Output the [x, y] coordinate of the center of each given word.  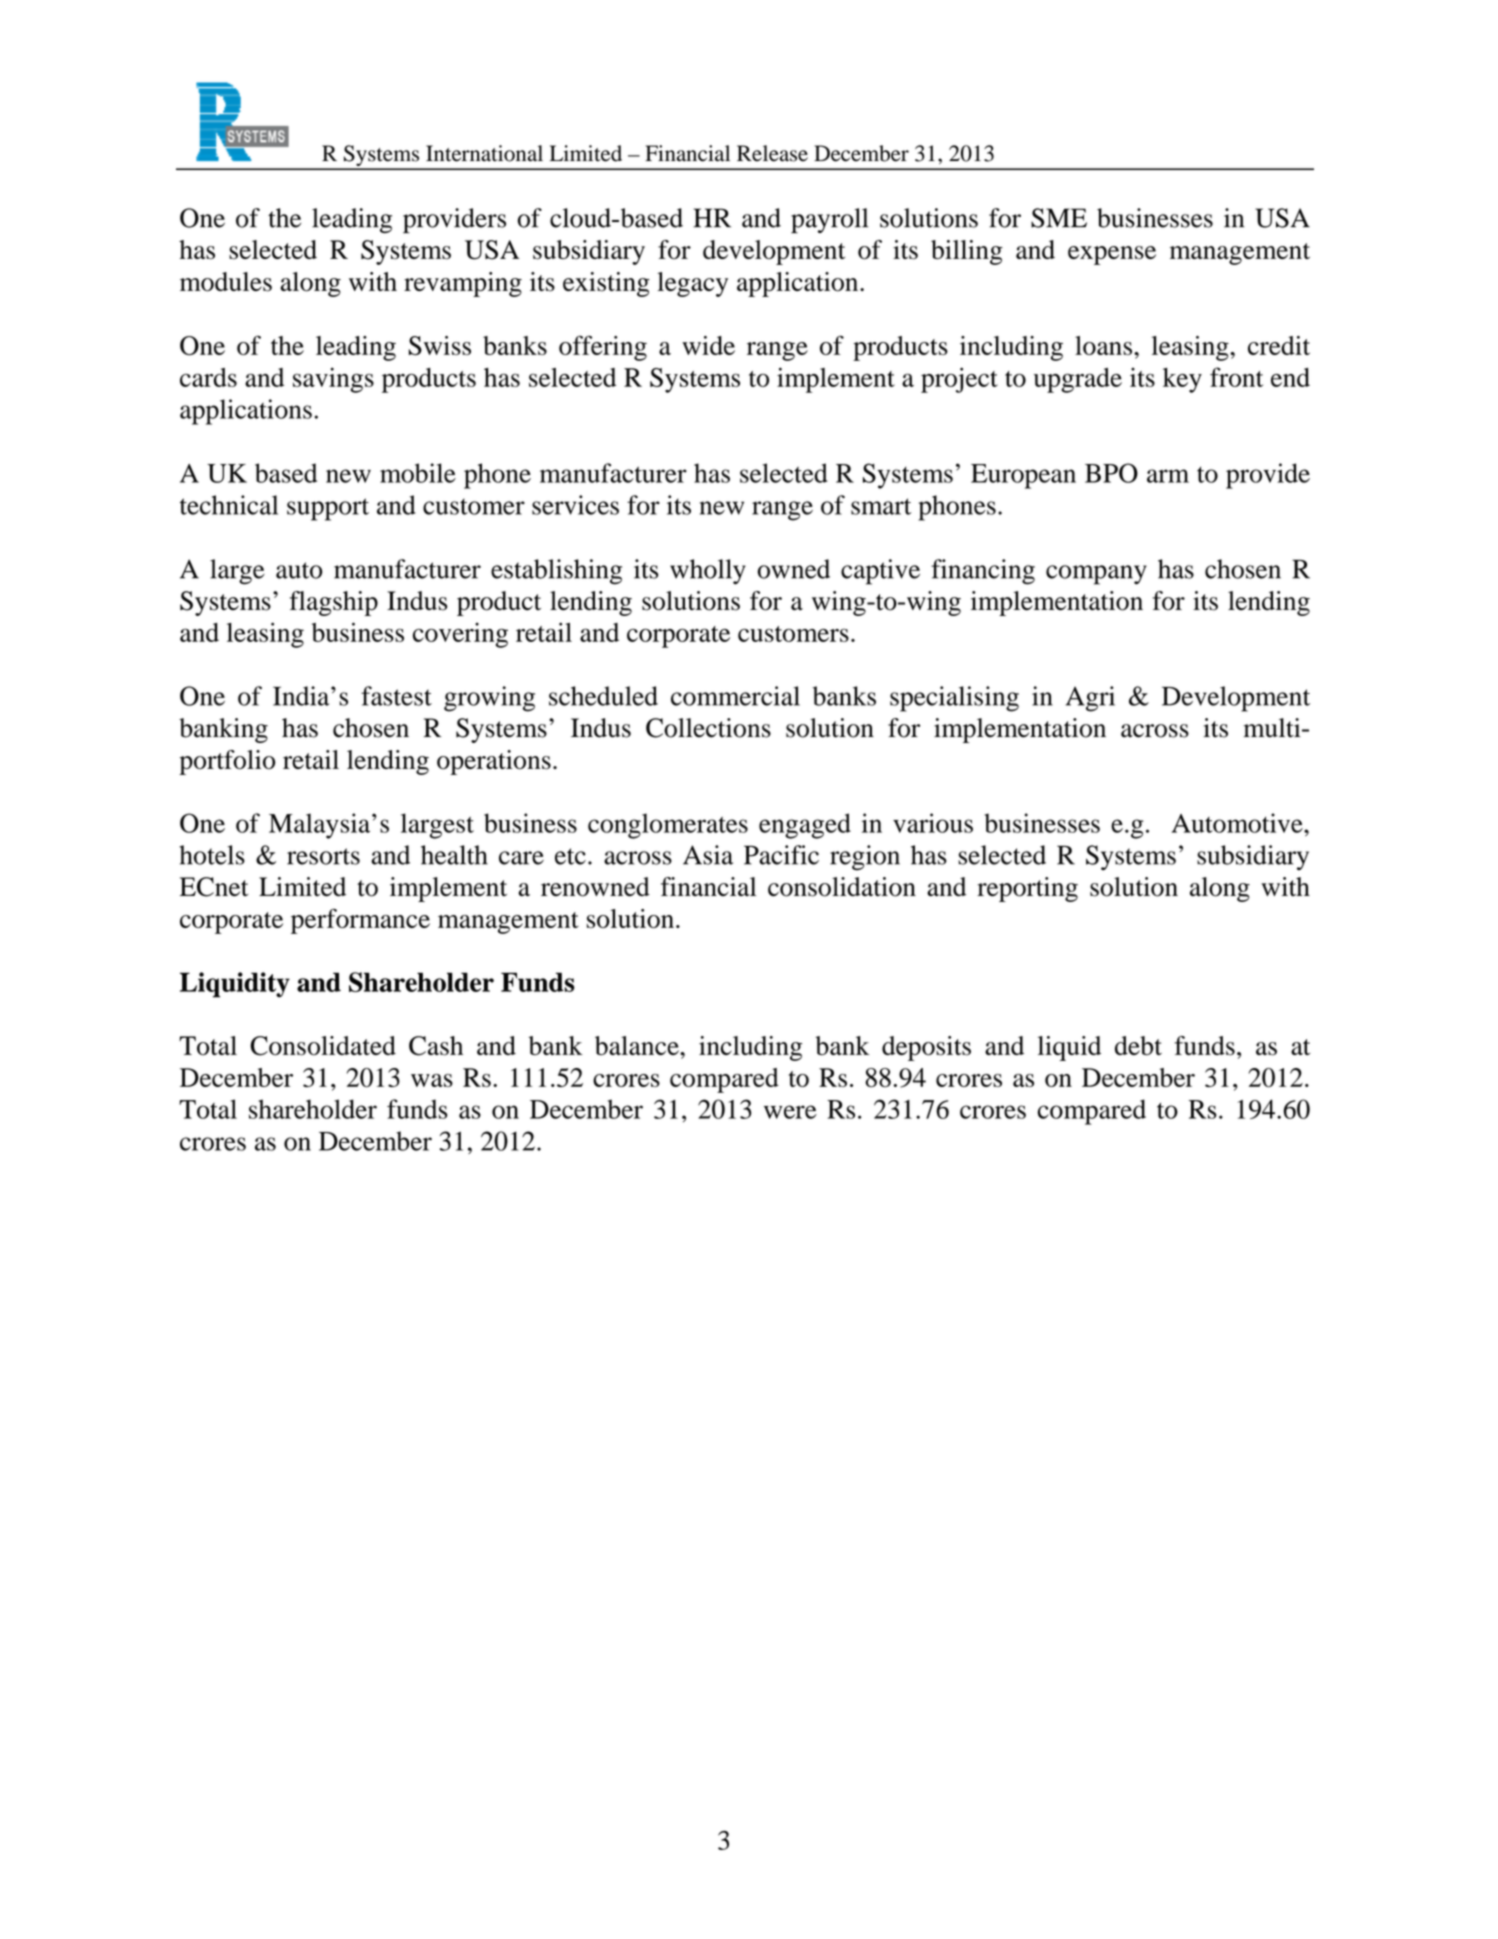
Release [772, 153]
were [790, 1112]
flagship [334, 603]
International [484, 153]
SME [1059, 218]
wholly [708, 572]
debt [1138, 1045]
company [1096, 575]
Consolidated [323, 1046]
